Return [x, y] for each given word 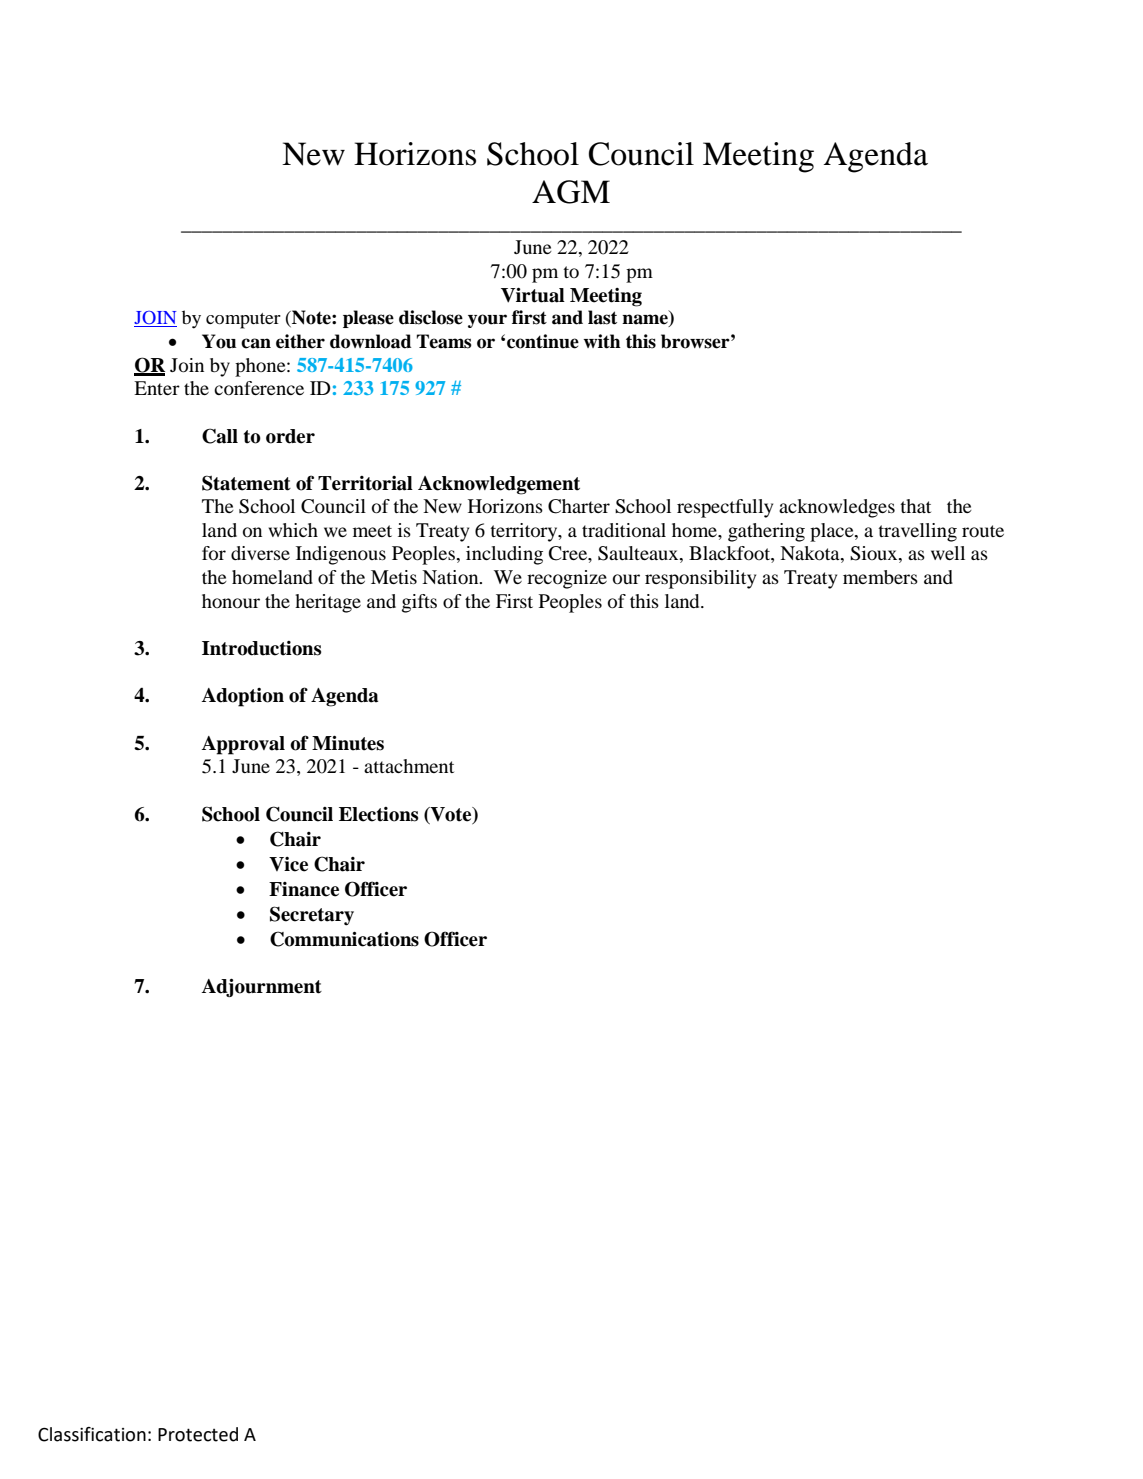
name [646, 320]
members [880, 577]
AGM [571, 192]
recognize [567, 579]
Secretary [312, 916]
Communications [344, 939]
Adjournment [262, 987]
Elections [378, 814]
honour [231, 601]
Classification [92, 1434]
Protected [198, 1434]
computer [243, 321]
